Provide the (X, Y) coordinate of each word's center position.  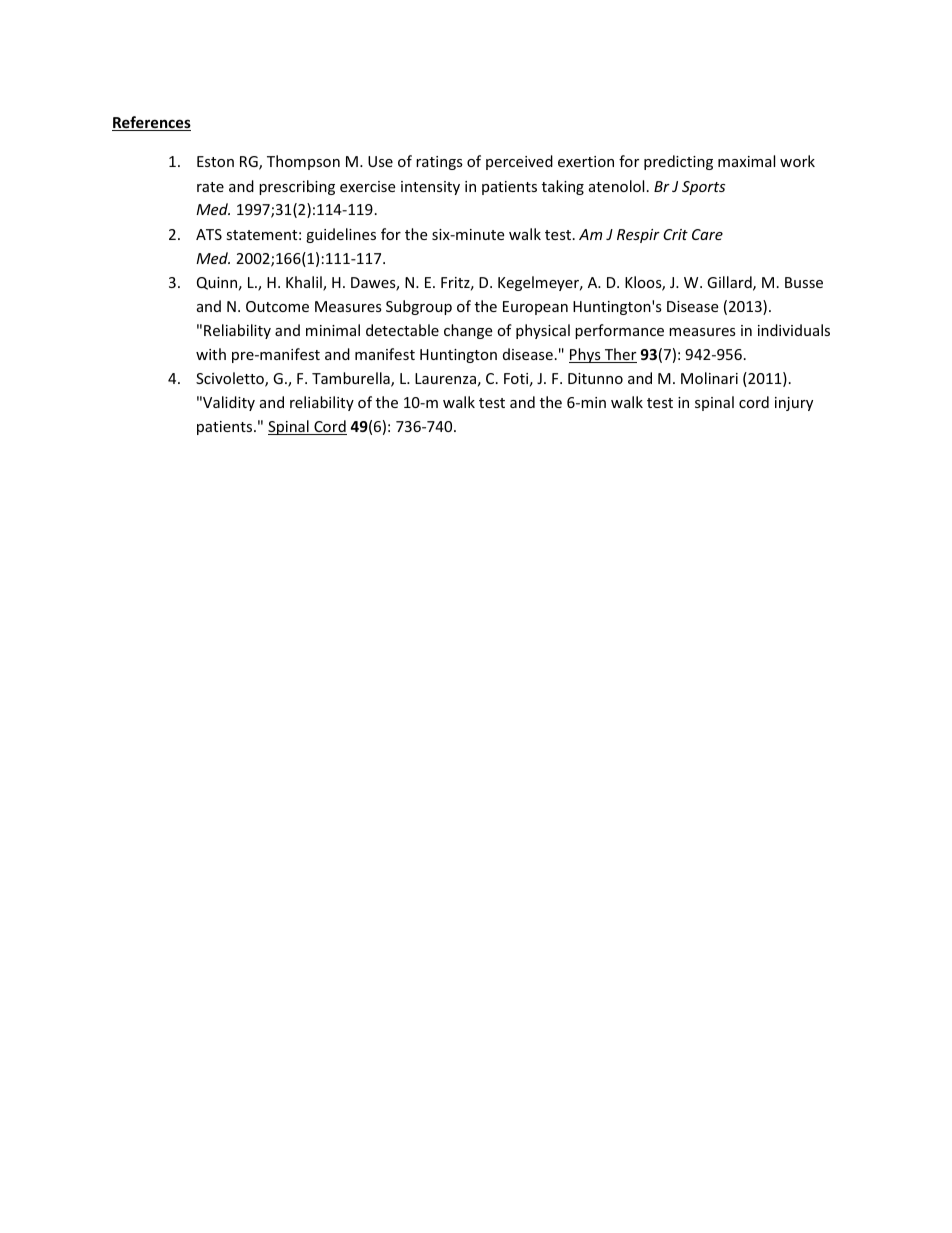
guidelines (341, 235)
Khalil (305, 283)
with (211, 354)
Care (707, 234)
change (468, 331)
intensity (430, 188)
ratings (439, 163)
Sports (703, 188)
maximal (746, 161)
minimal (333, 330)
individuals (794, 330)
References (151, 123)
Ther (619, 355)
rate (210, 187)
